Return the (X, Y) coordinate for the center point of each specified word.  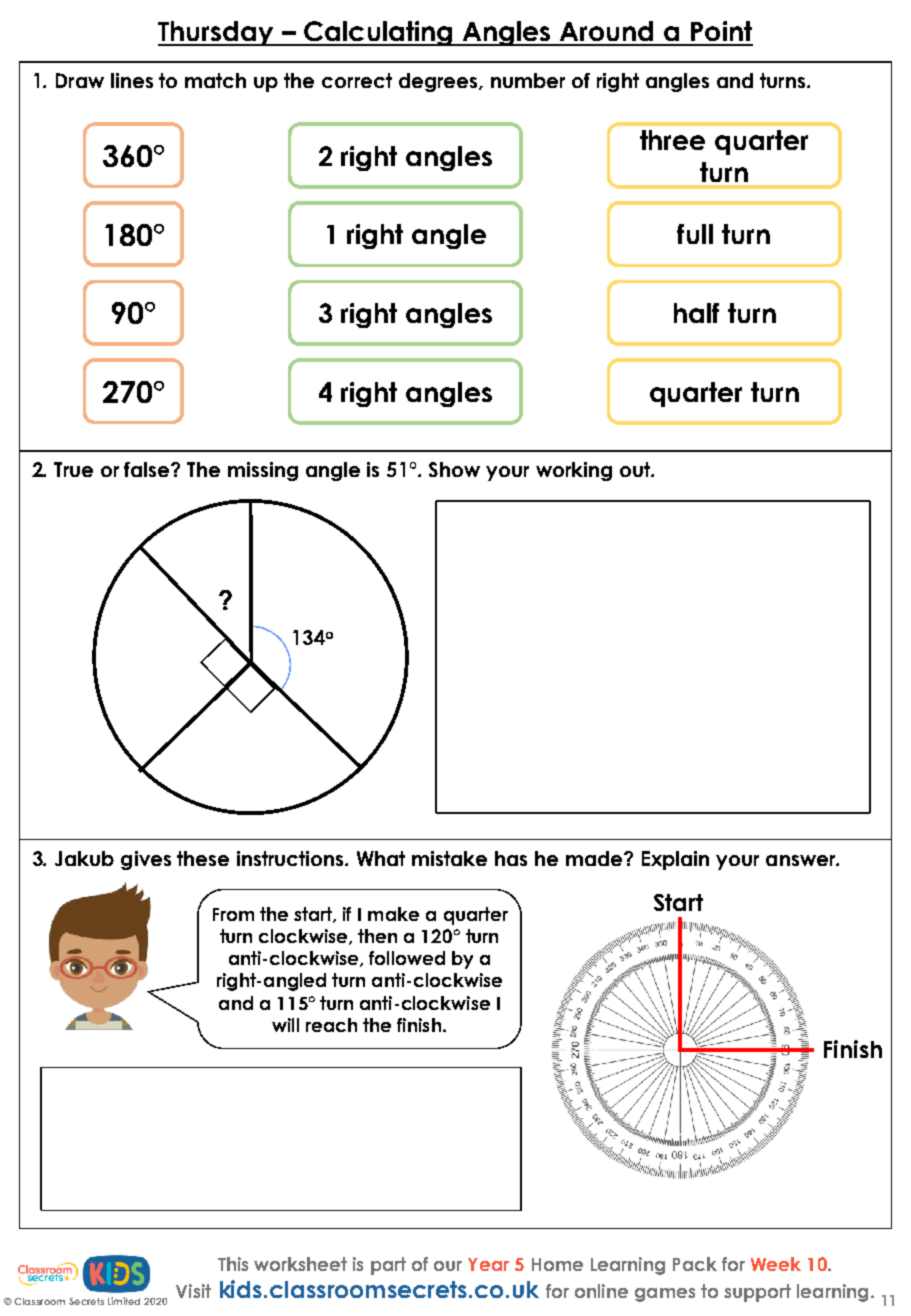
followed (407, 958)
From (233, 914)
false (148, 469)
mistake (449, 858)
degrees (439, 82)
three (672, 140)
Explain (675, 860)
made (595, 858)
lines (132, 80)
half (696, 313)
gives (146, 860)
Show (454, 469)
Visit (193, 1291)
